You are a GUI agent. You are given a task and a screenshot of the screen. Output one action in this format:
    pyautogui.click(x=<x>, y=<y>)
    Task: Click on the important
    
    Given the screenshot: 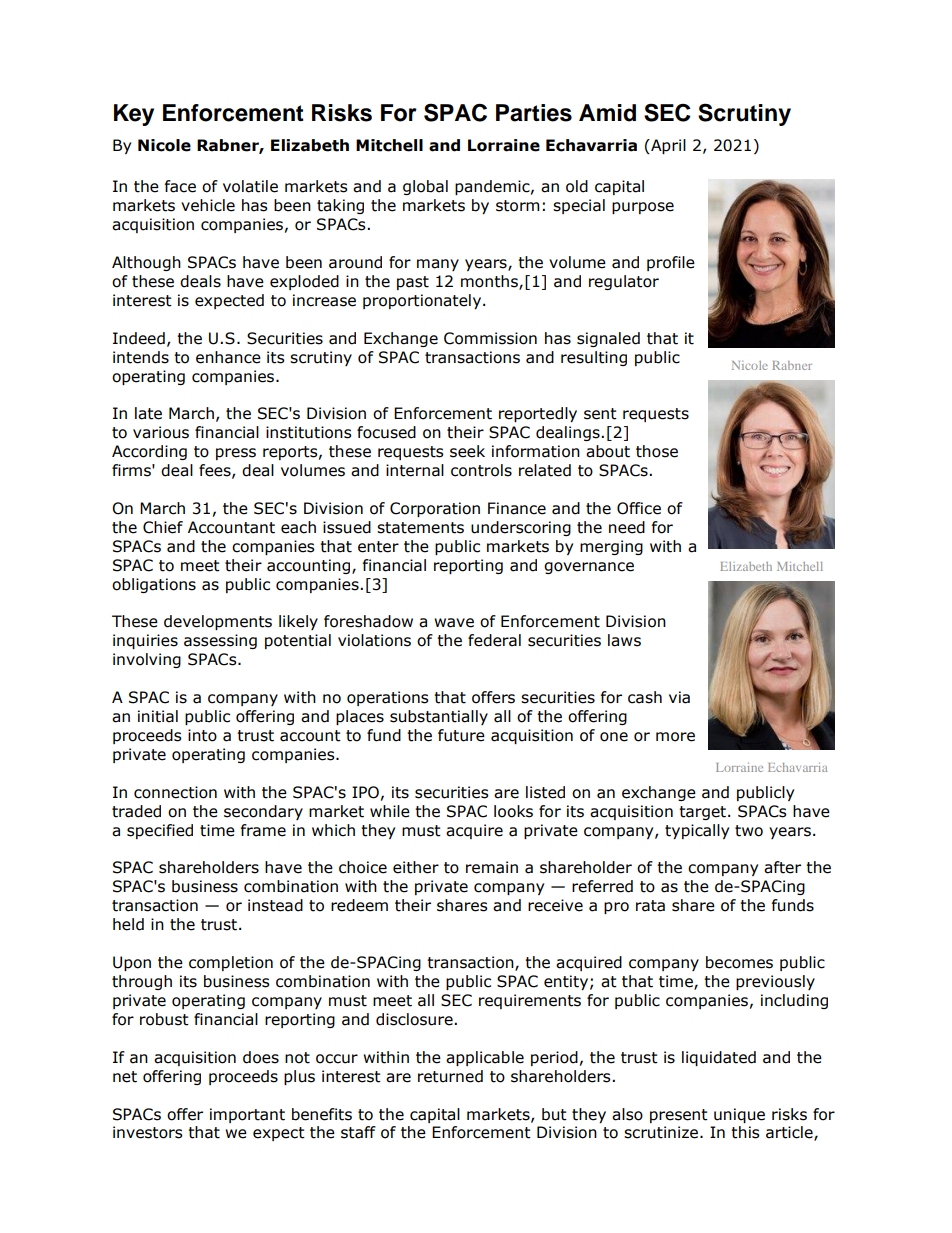 What is the action you would take?
    pyautogui.click(x=247, y=1115)
